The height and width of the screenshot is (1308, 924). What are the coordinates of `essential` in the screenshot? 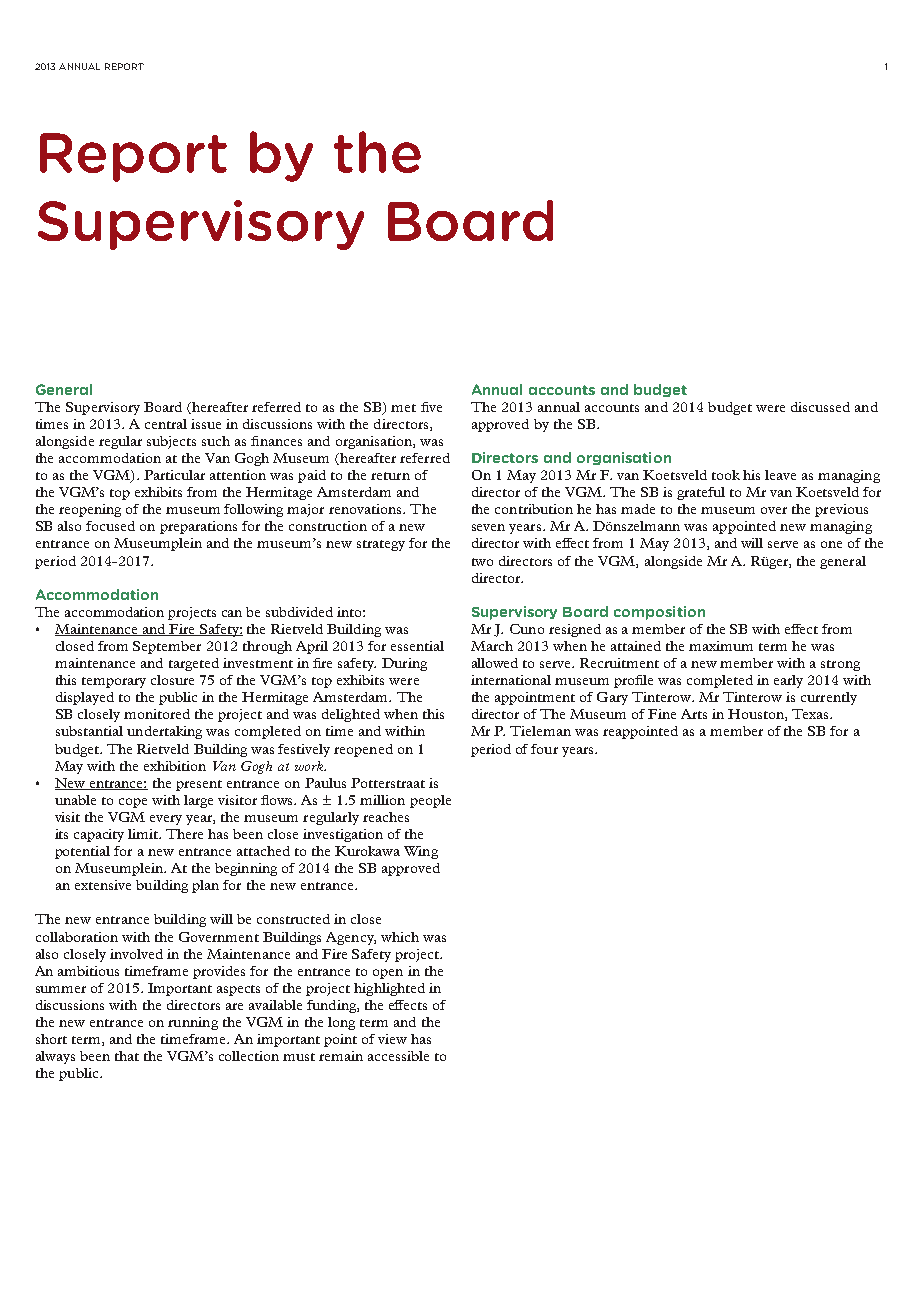 It's located at (417, 646).
